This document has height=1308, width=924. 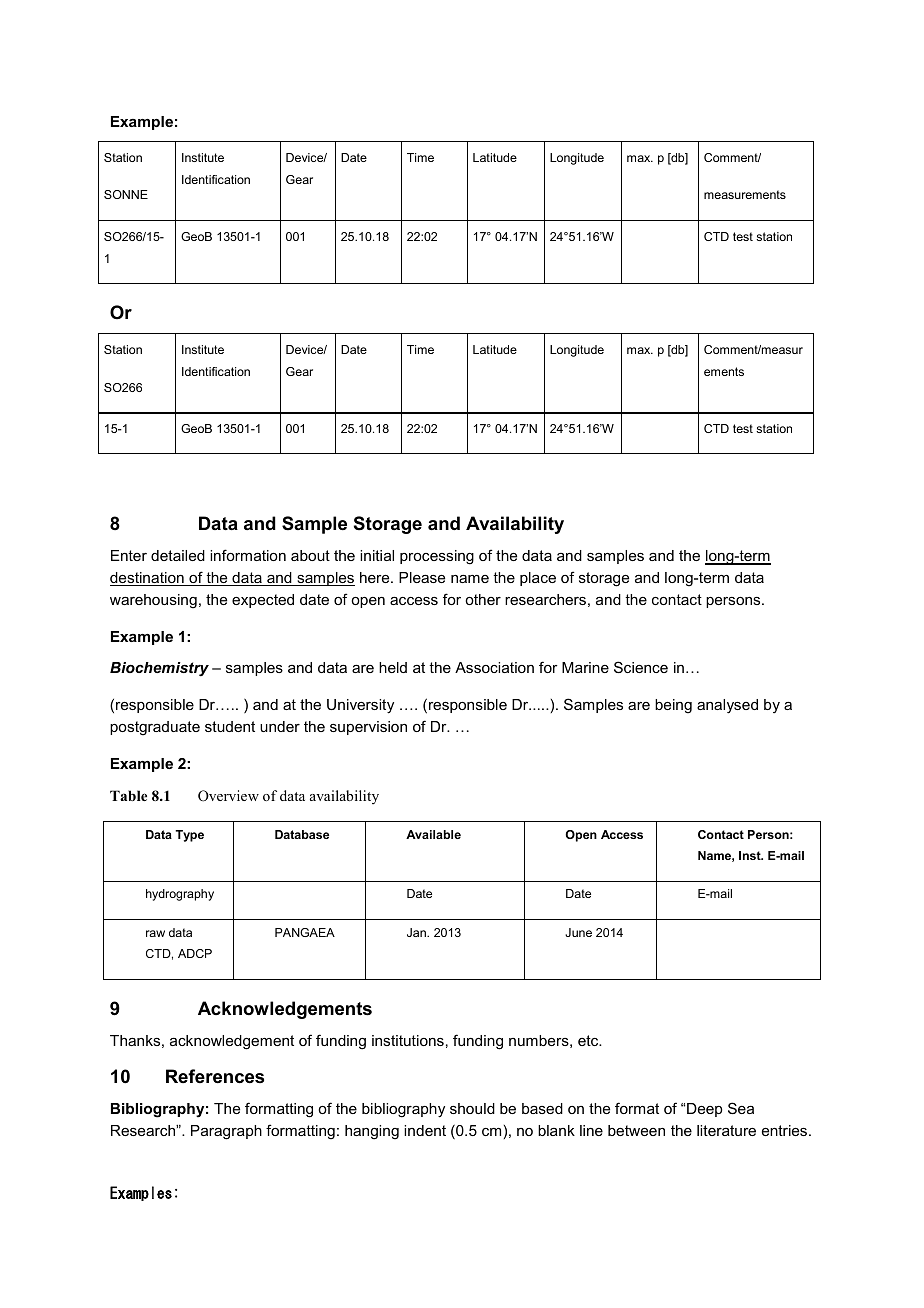 I want to click on Overview, so click(x=228, y=796).
